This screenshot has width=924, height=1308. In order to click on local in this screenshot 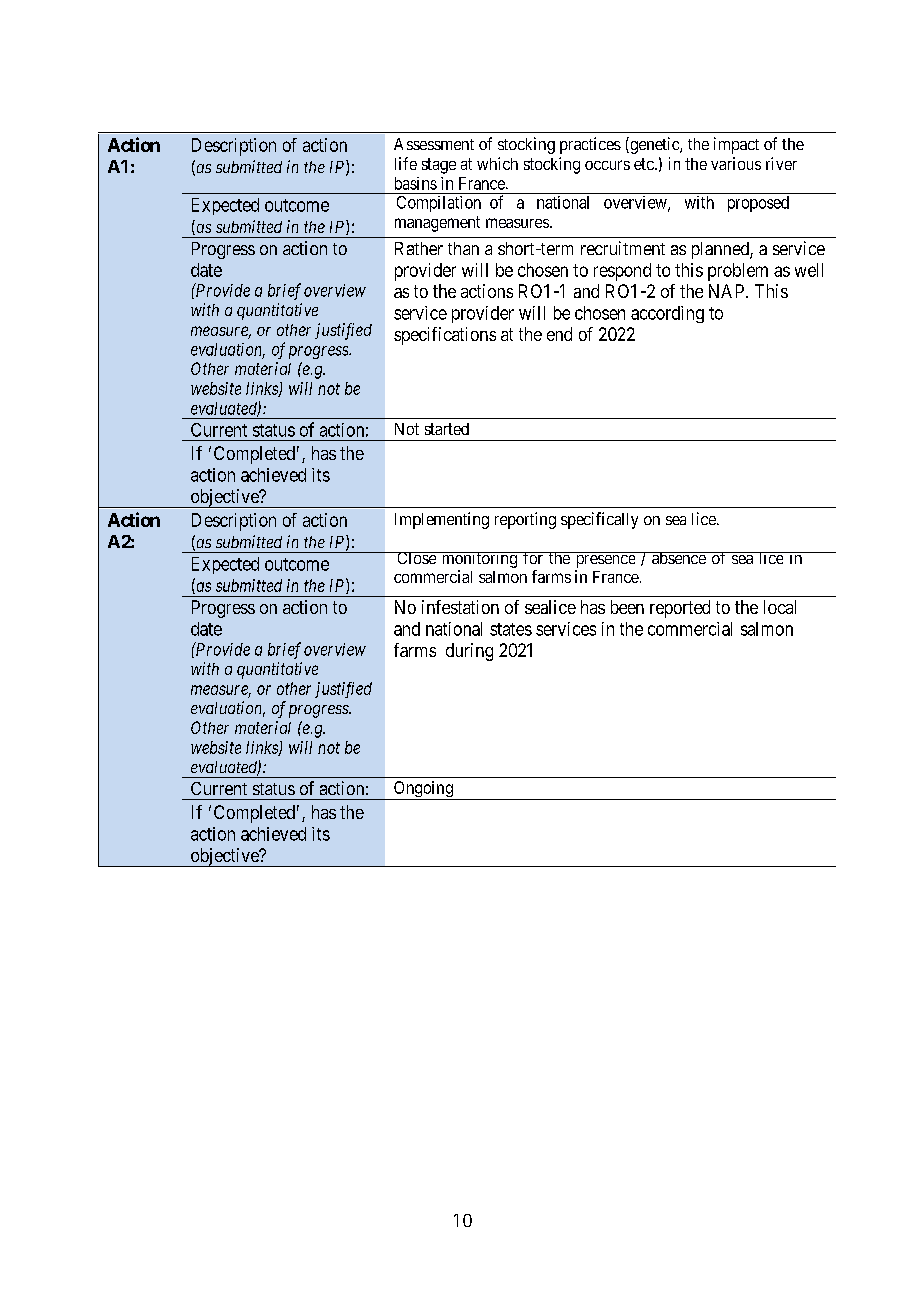, I will do `click(780, 607)`.
